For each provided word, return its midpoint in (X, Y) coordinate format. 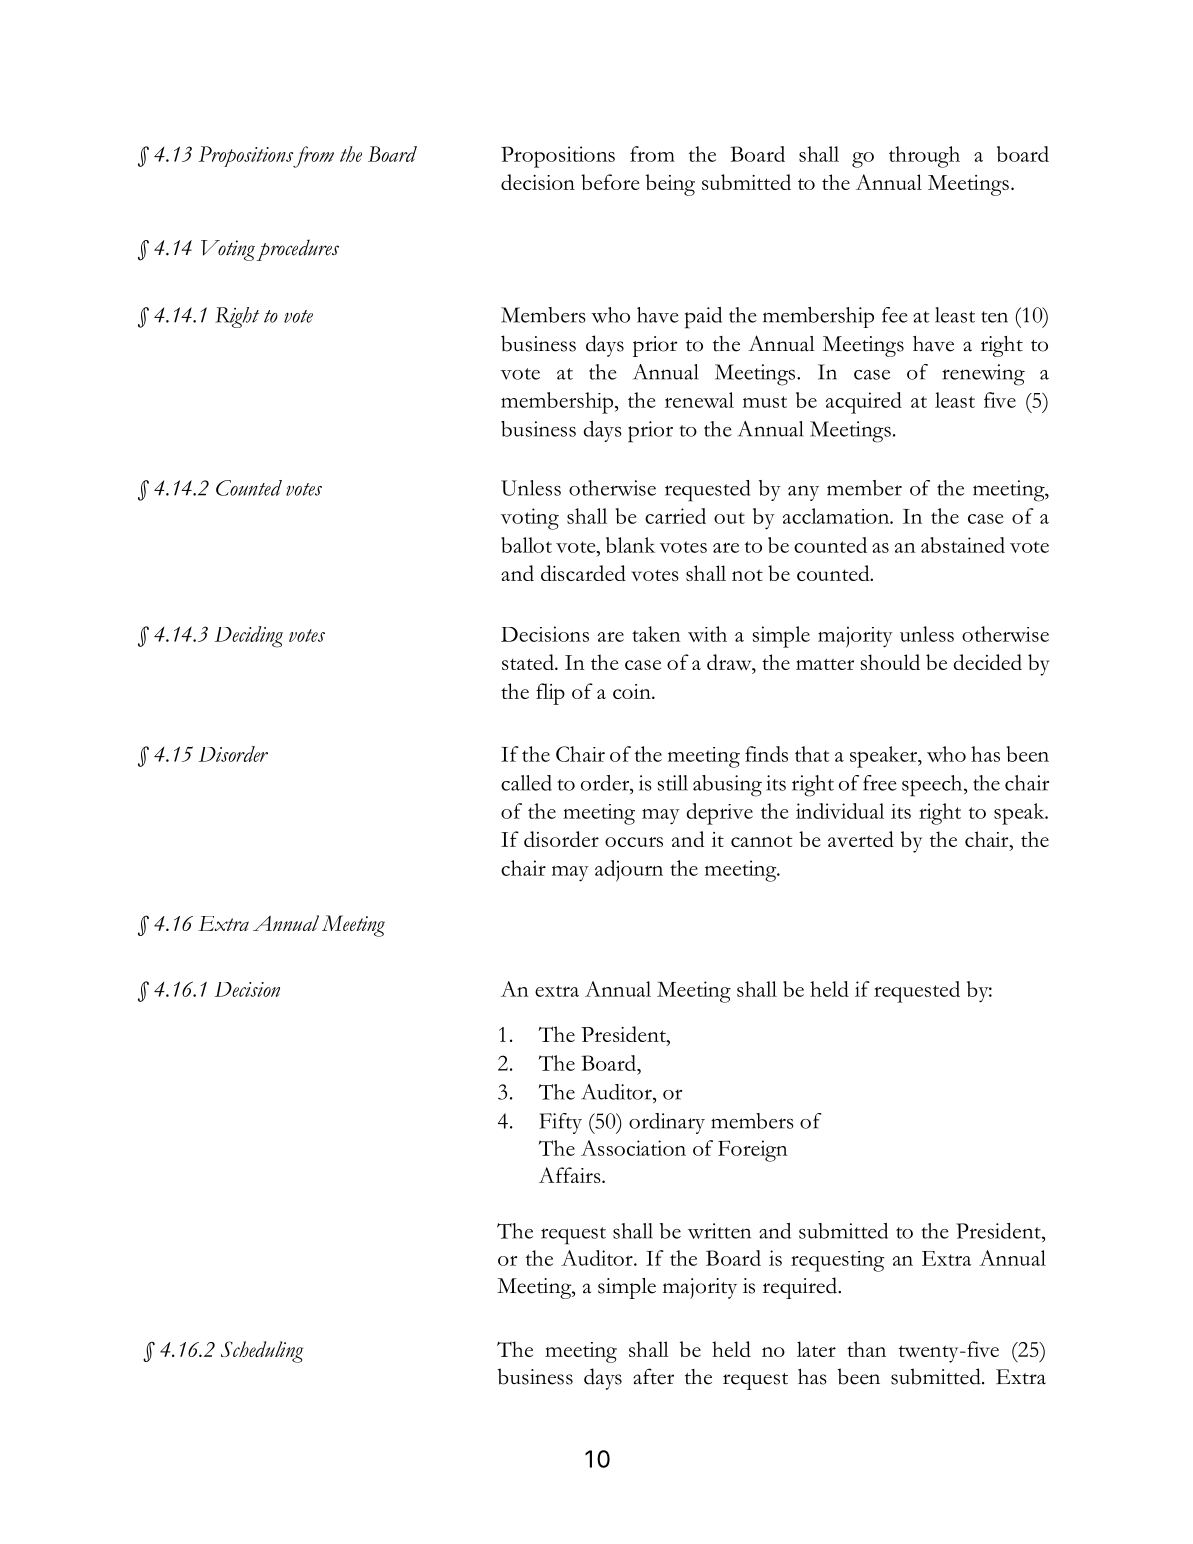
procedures (297, 250)
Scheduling (262, 1352)
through (924, 157)
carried (675, 516)
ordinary (667, 1123)
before (610, 182)
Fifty (560, 1123)
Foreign (753, 1151)
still (673, 783)
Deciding (249, 637)
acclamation (837, 516)
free (880, 783)
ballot (526, 545)
